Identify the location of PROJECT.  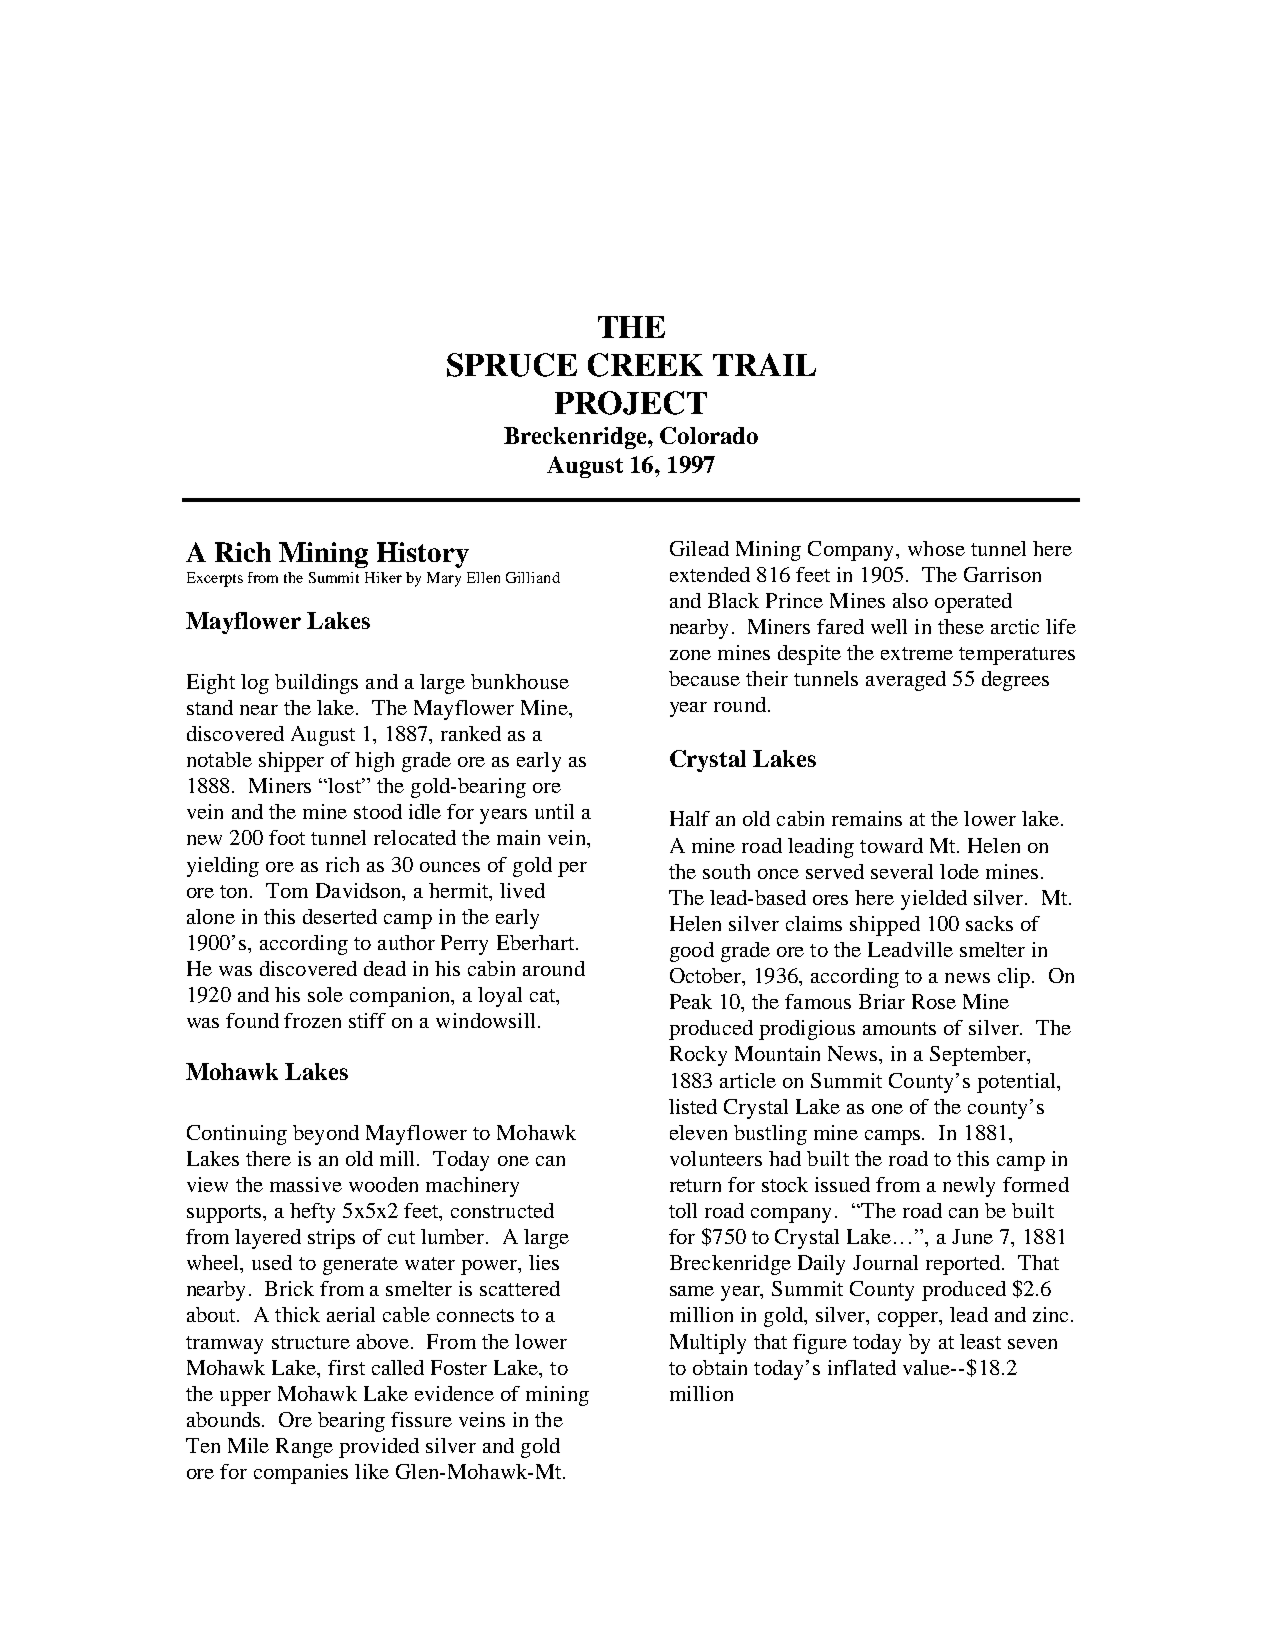
(631, 403).
